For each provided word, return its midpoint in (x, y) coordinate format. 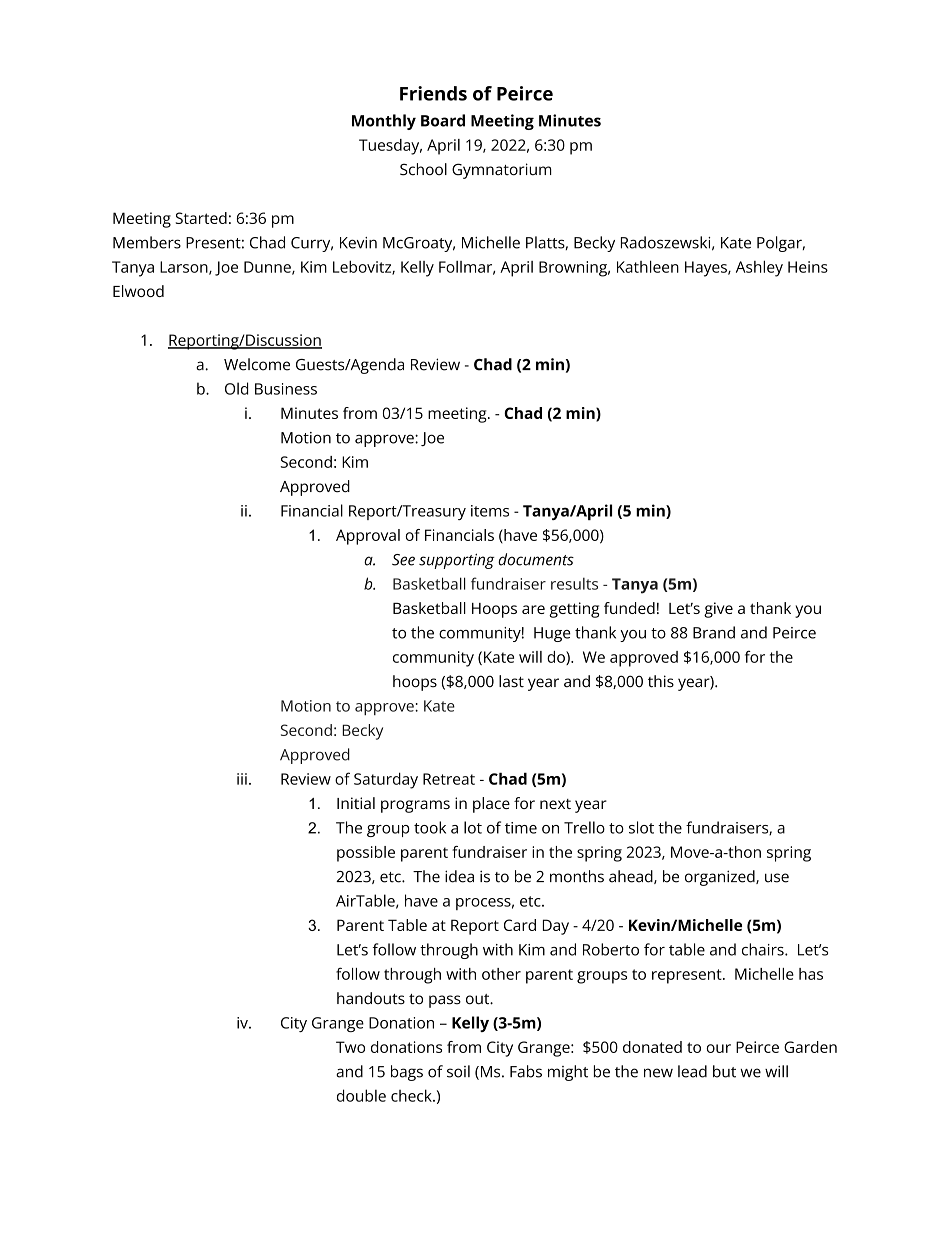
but (724, 1071)
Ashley (759, 268)
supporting (457, 561)
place (491, 805)
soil (458, 1071)
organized (721, 878)
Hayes (707, 269)
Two (350, 1047)
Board (443, 120)
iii (242, 779)
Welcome (257, 364)
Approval (368, 537)
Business (286, 389)
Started (201, 218)
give (718, 610)
